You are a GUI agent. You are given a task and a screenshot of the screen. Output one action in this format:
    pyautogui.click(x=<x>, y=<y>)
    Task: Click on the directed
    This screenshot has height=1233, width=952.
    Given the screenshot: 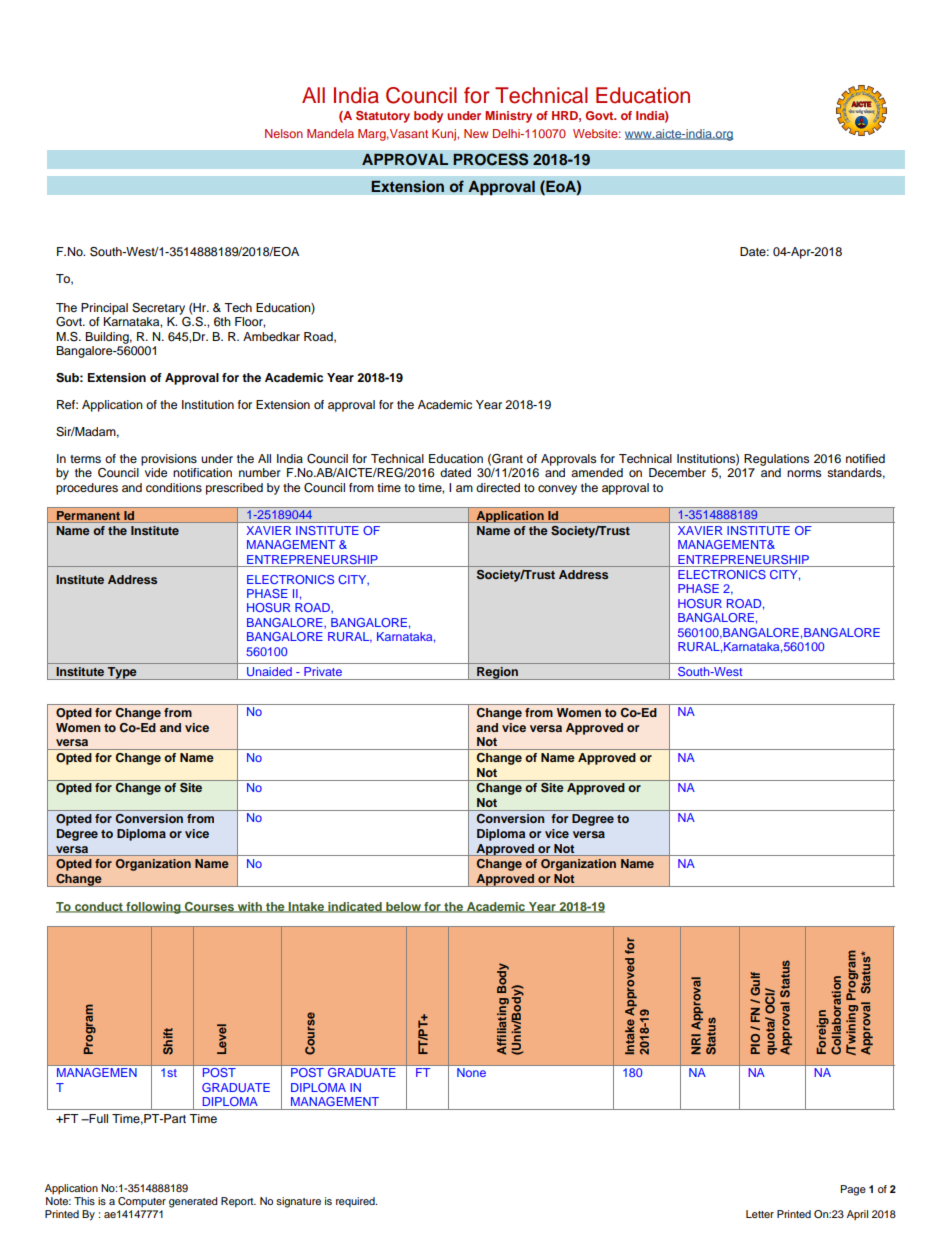 What is the action you would take?
    pyautogui.click(x=498, y=487)
